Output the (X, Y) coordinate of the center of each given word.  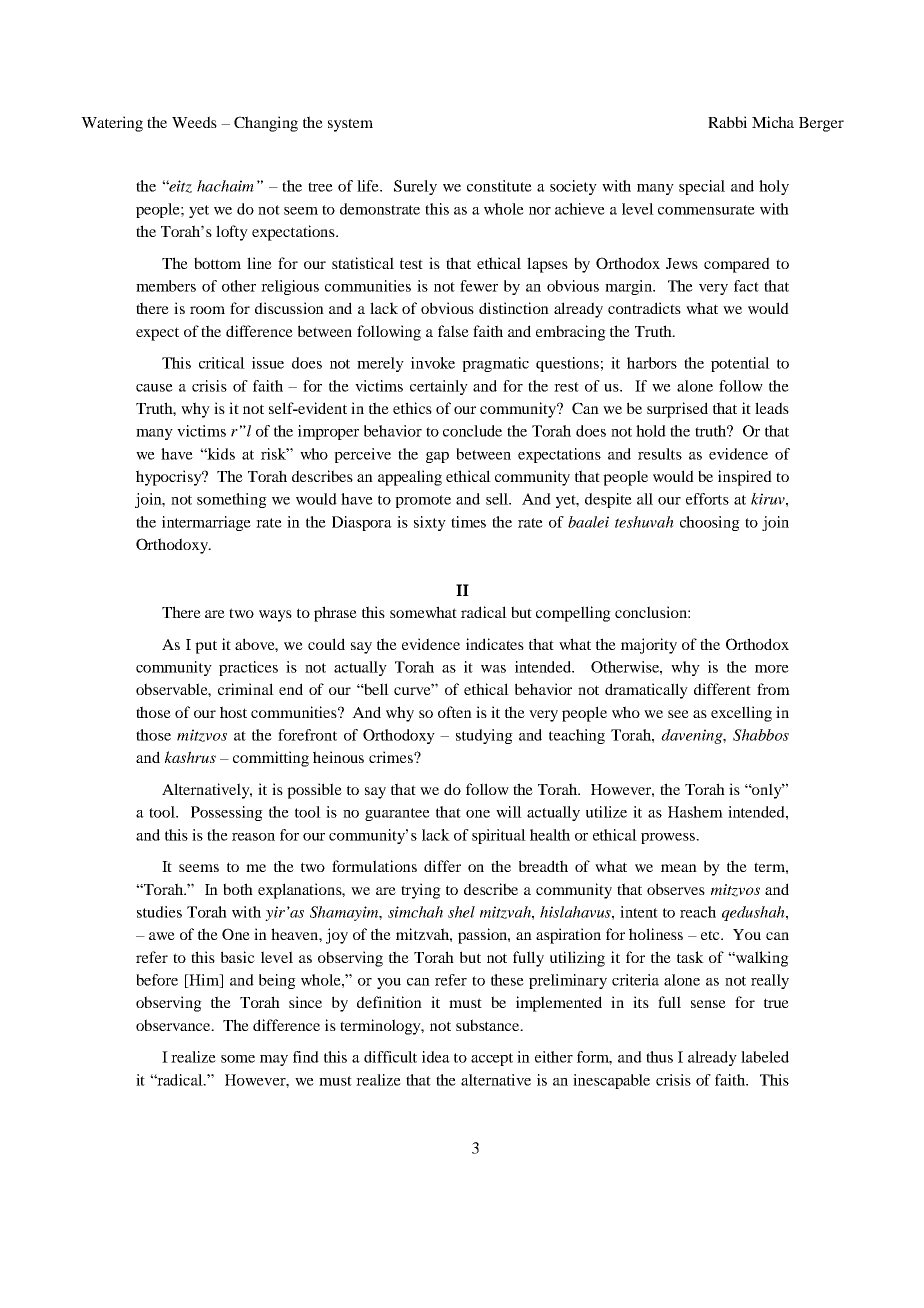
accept (492, 1059)
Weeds (194, 122)
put (206, 647)
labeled (765, 1057)
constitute (499, 186)
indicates (495, 644)
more (772, 669)
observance (174, 1025)
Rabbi (727, 122)
